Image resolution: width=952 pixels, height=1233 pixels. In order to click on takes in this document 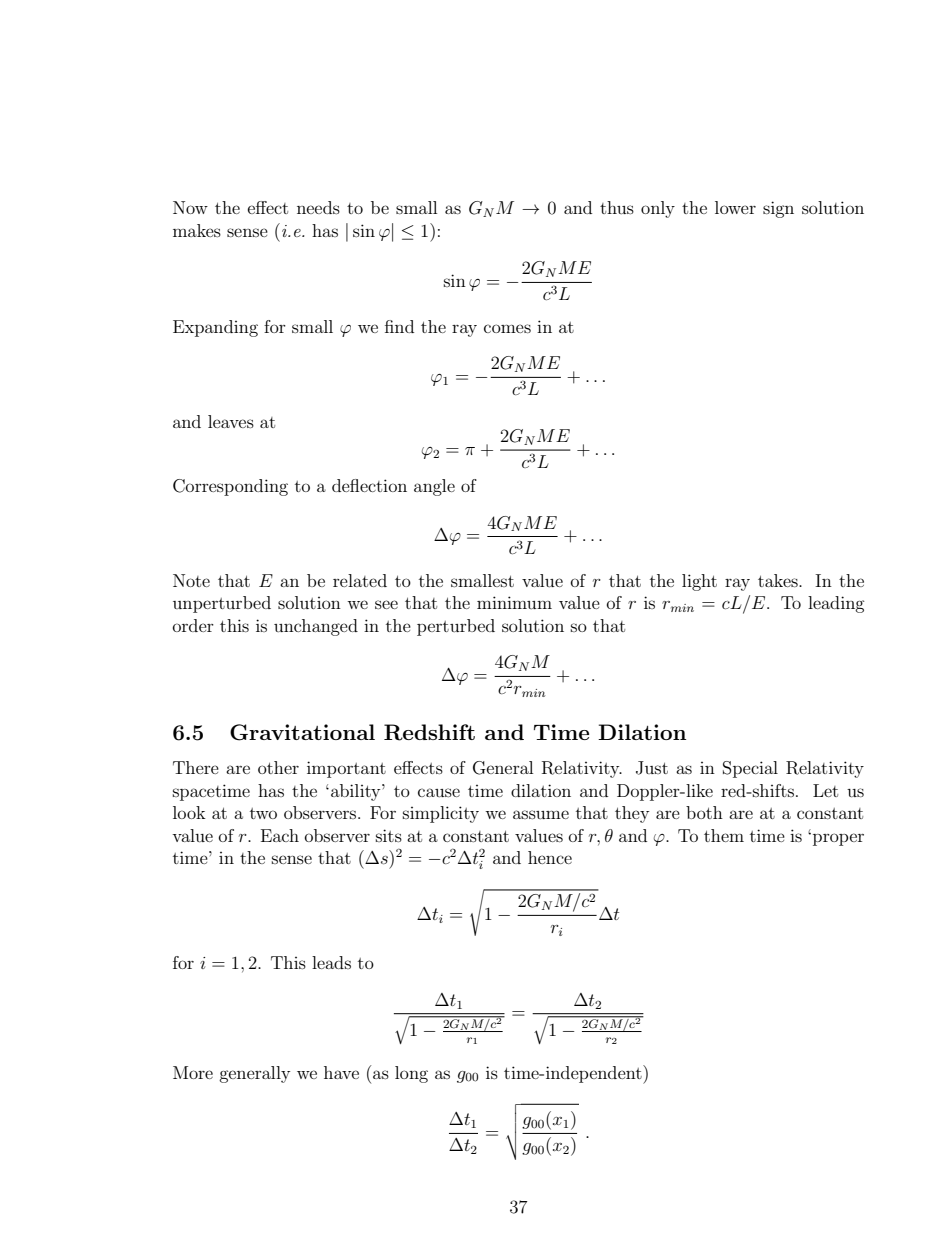, I will do `click(779, 580)`.
